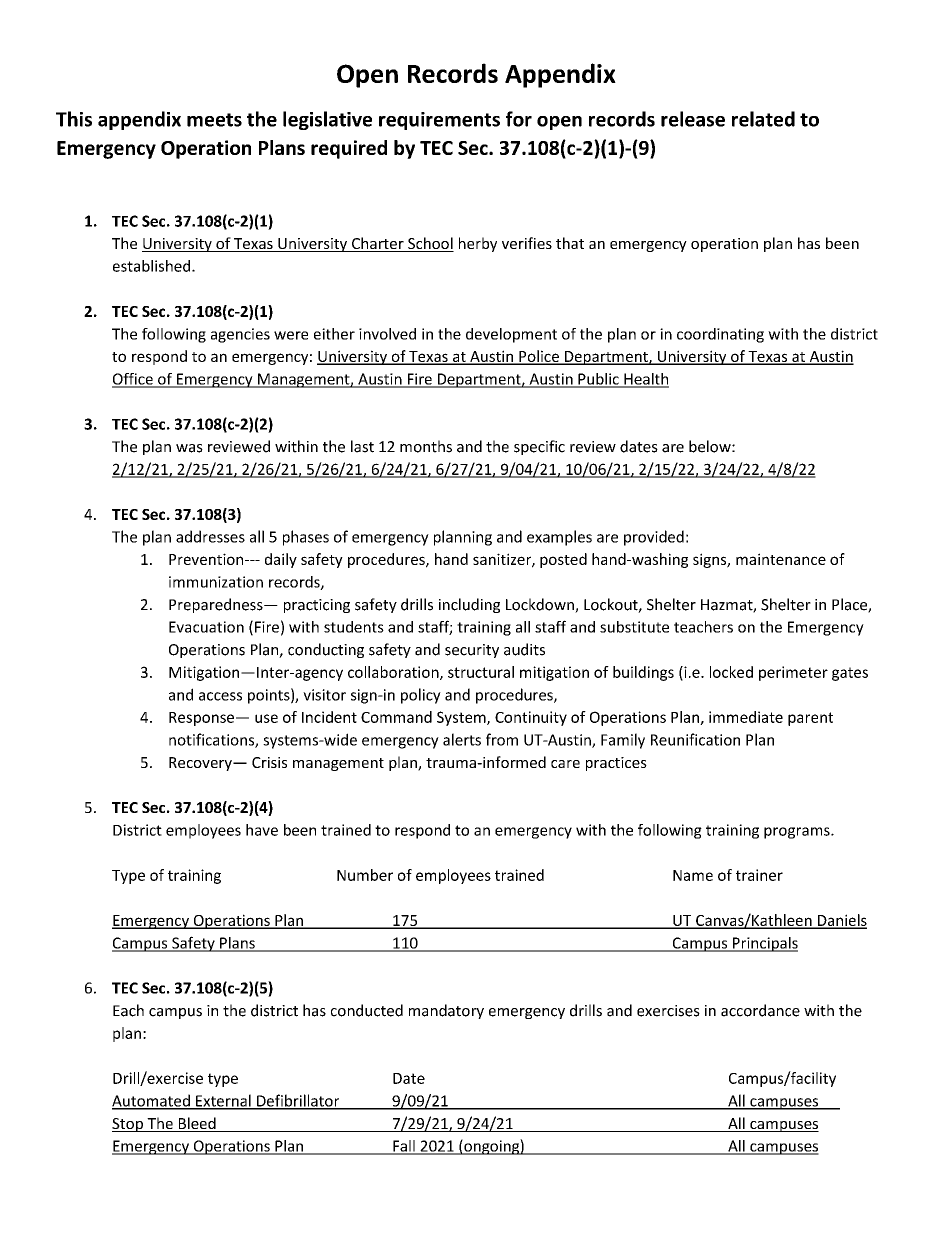  What do you see at coordinates (763, 119) in the screenshot?
I see `related` at bounding box center [763, 119].
